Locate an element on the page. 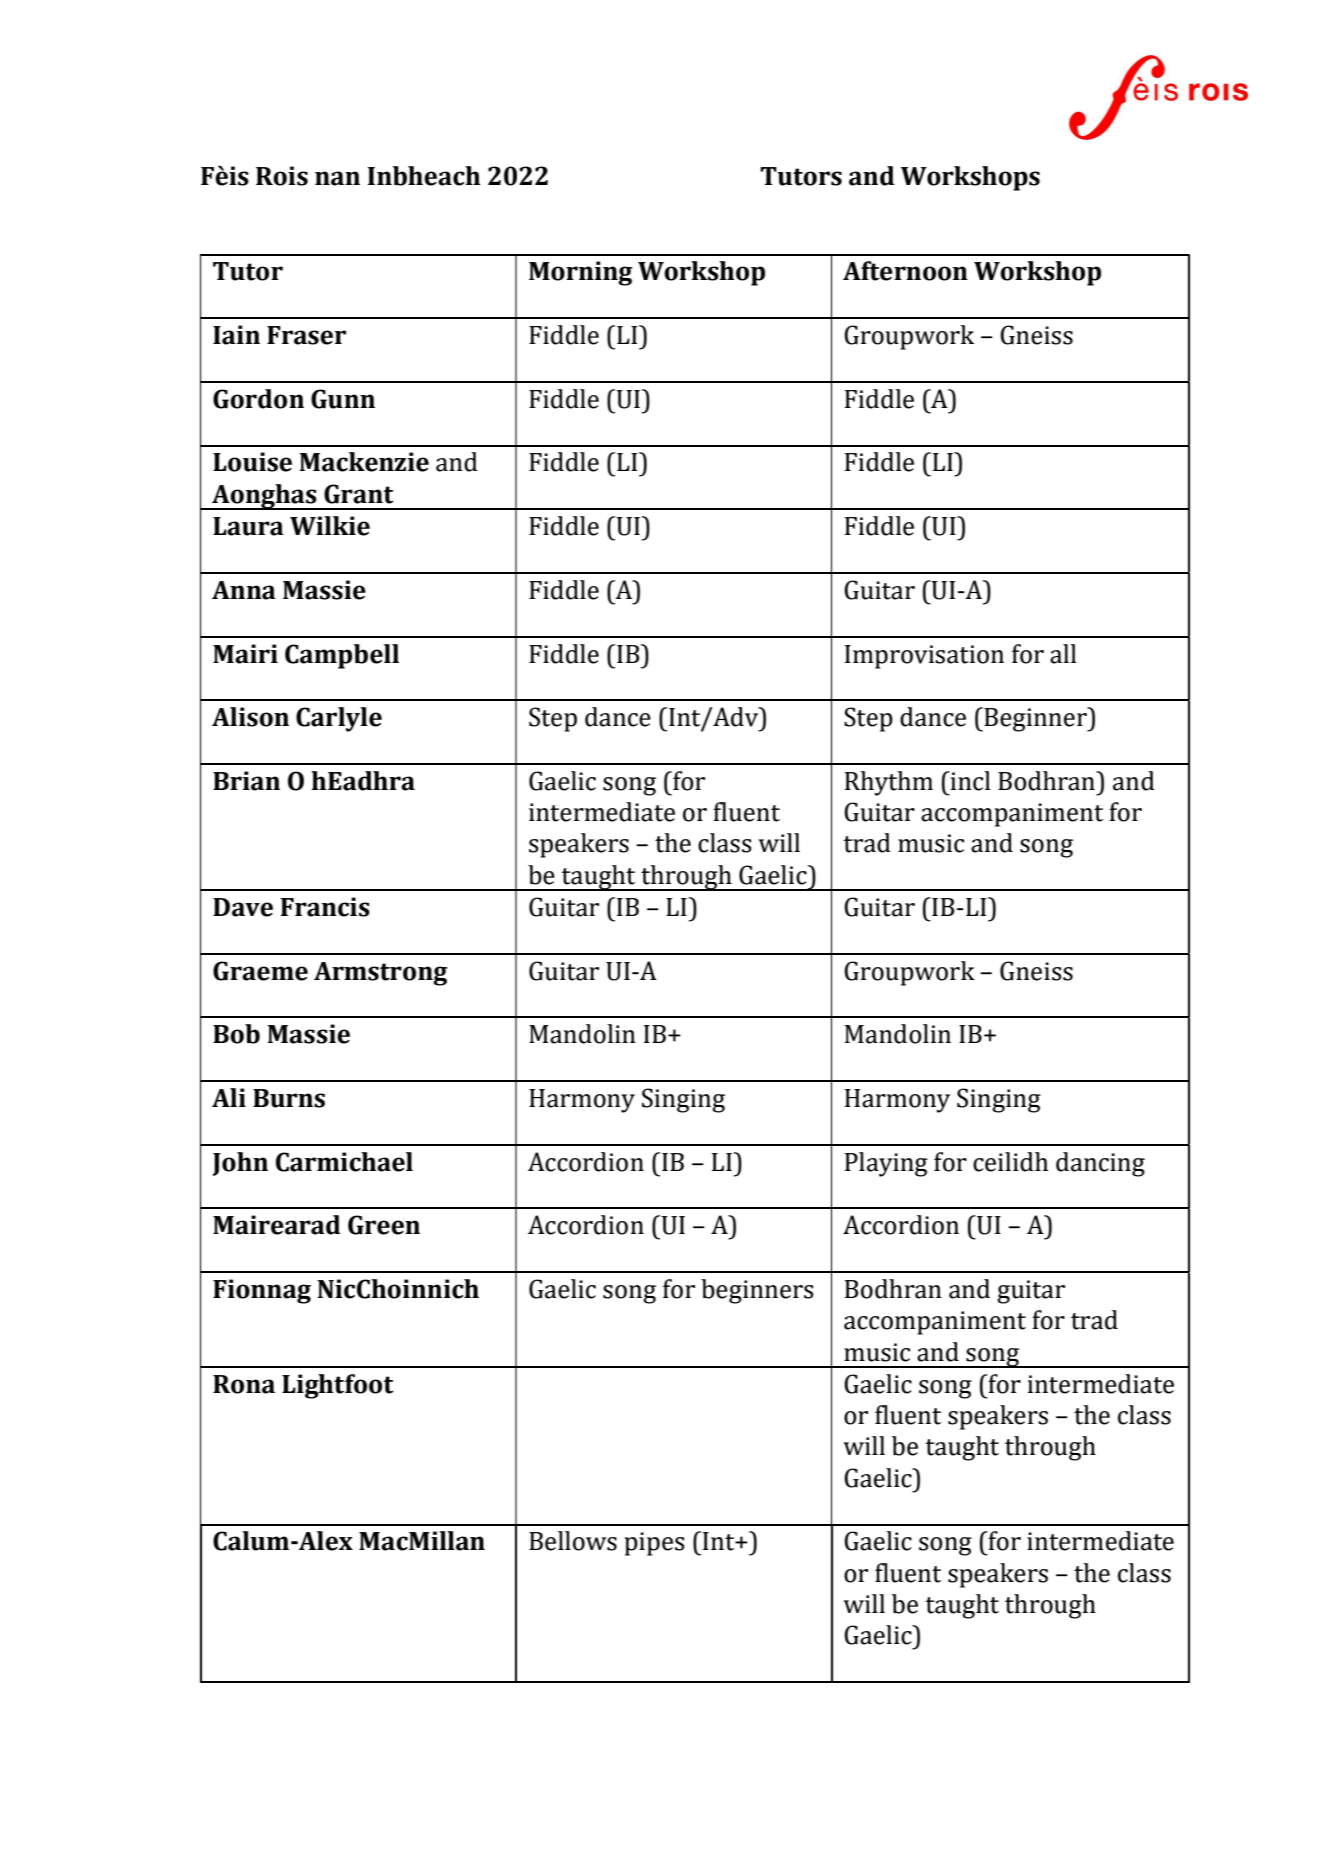  nan is located at coordinates (337, 178).
